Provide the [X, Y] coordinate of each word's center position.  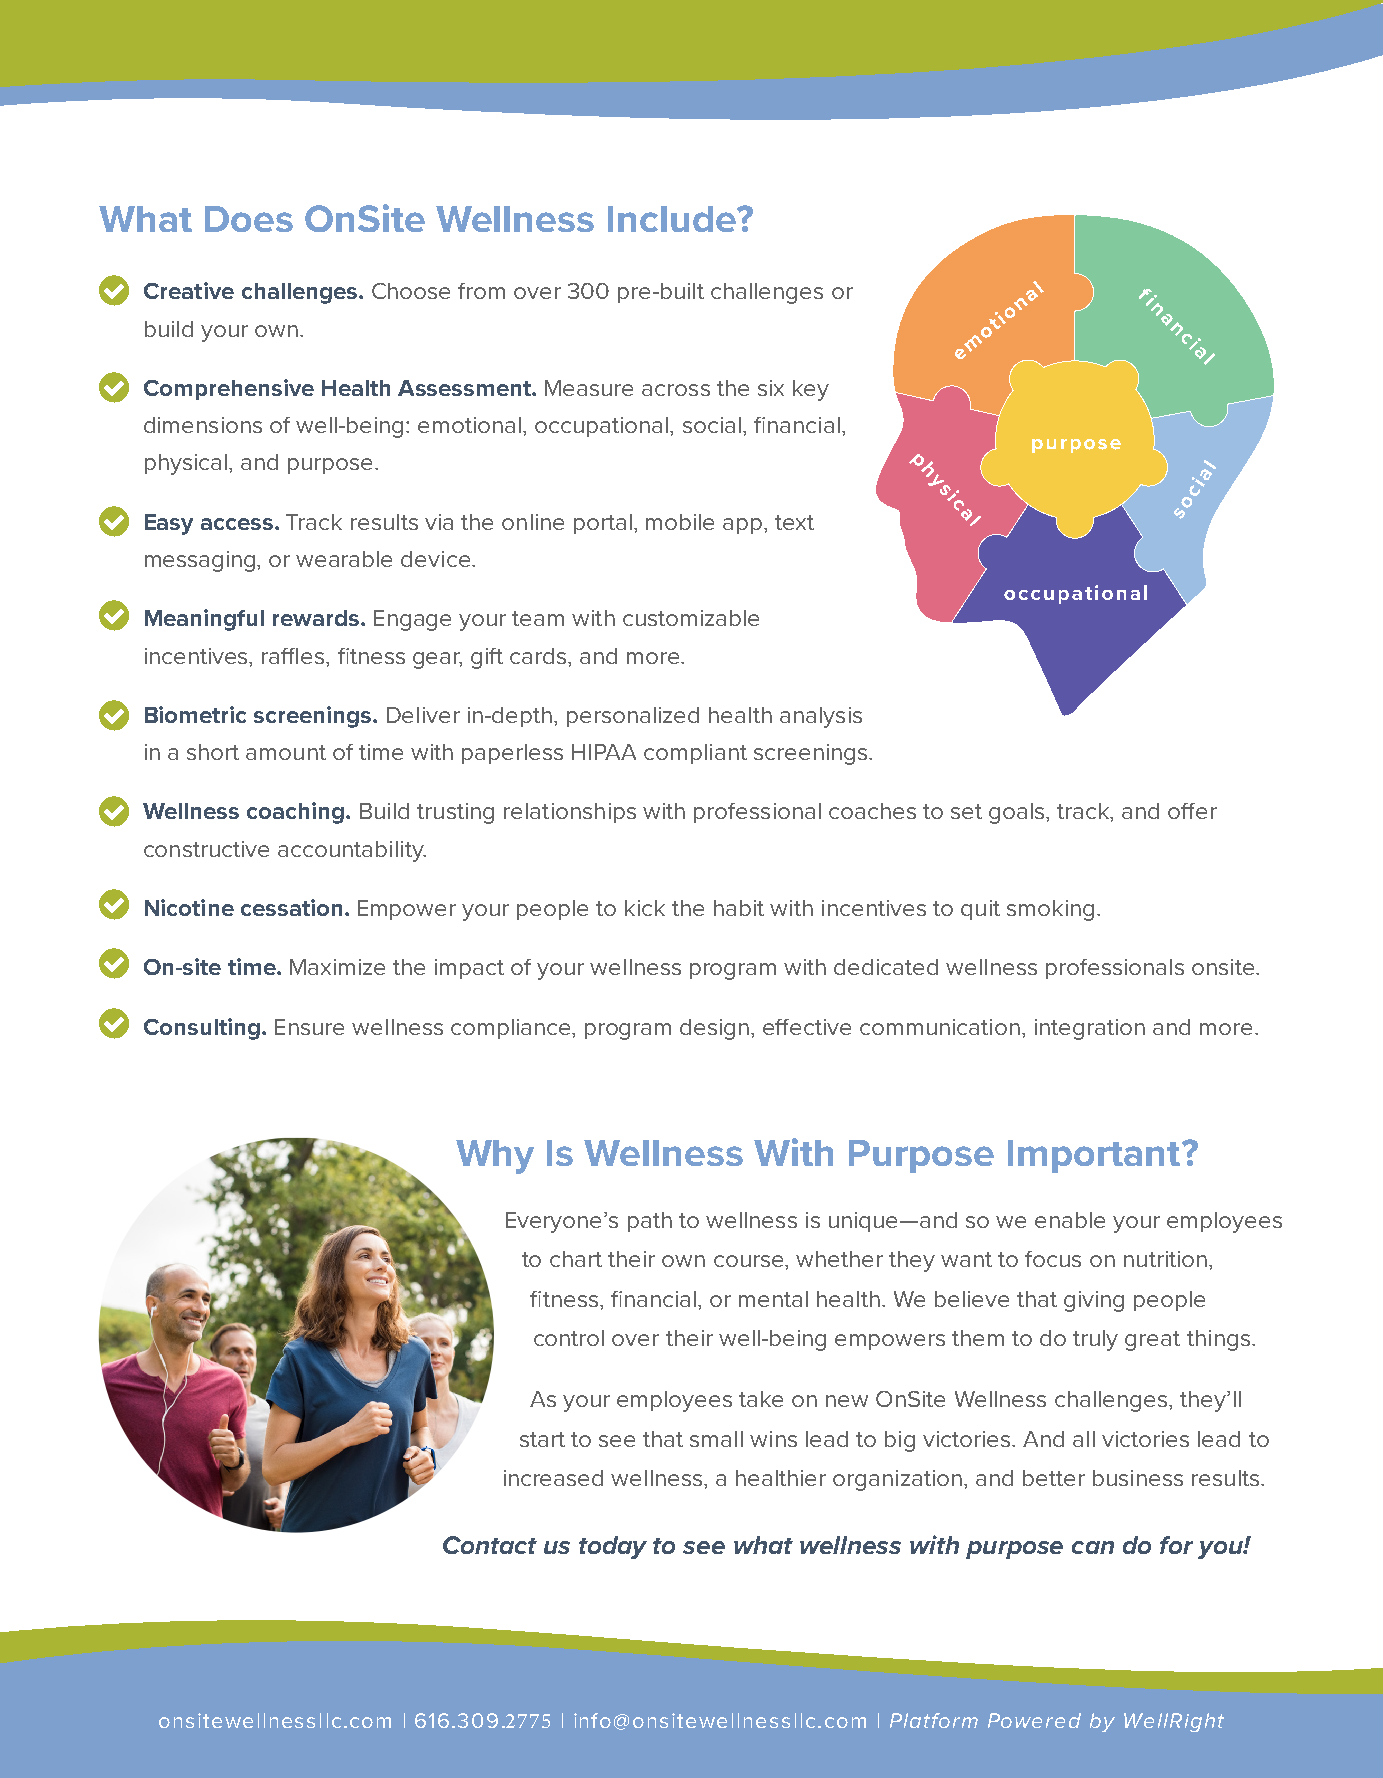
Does [249, 219]
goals [1018, 813]
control [569, 1338]
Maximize [337, 967]
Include [673, 219]
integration [1090, 1029]
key [811, 390]
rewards [317, 618]
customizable [691, 618]
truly [1095, 1340]
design [716, 1029]
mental [773, 1299]
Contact [490, 1545]
